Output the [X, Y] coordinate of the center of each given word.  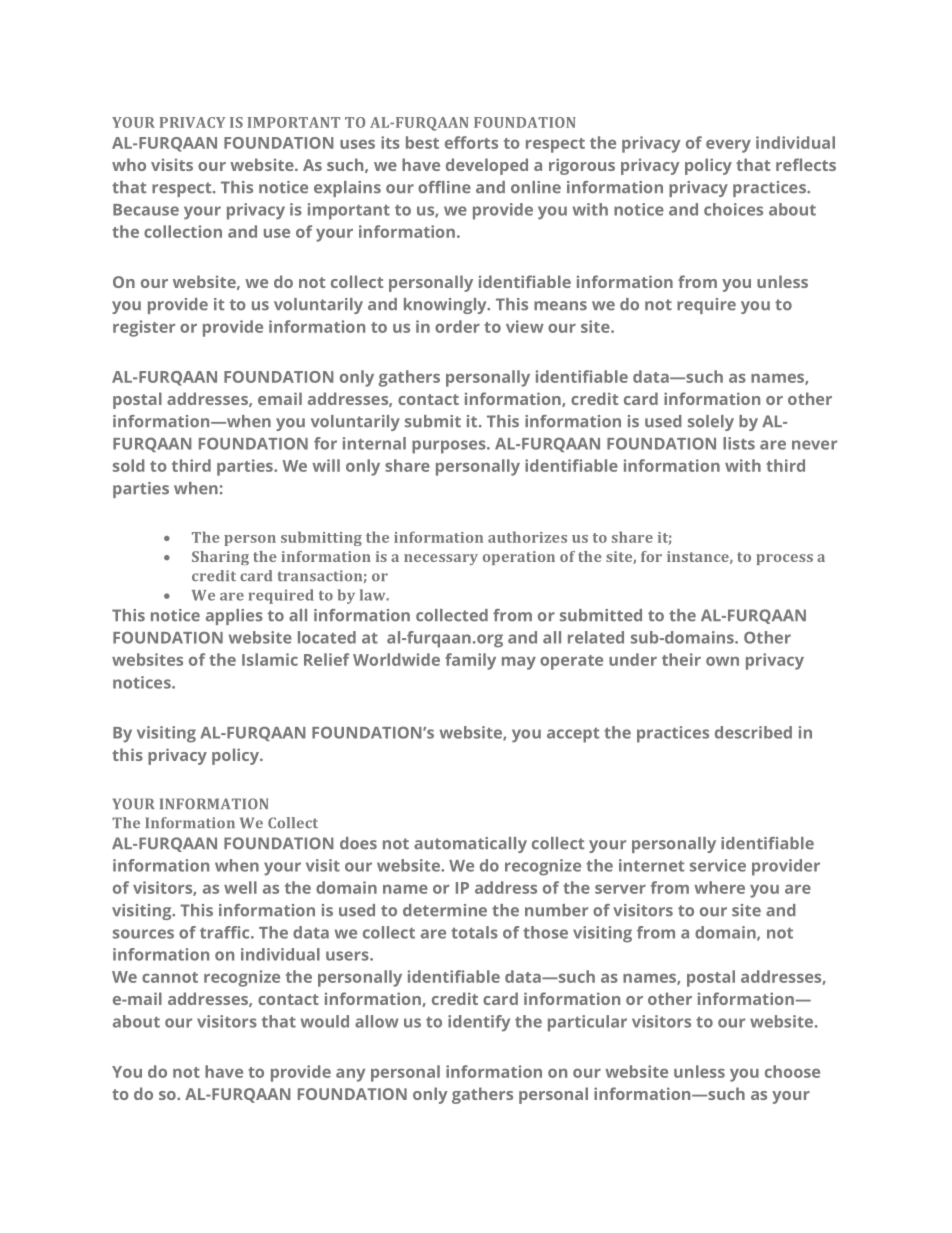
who [129, 164]
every [728, 146]
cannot [170, 977]
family [470, 661]
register [144, 328]
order [457, 326]
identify [479, 1023]
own [722, 661]
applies [234, 617]
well [240, 887]
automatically [470, 845]
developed [487, 166]
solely [711, 423]
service [718, 865]
